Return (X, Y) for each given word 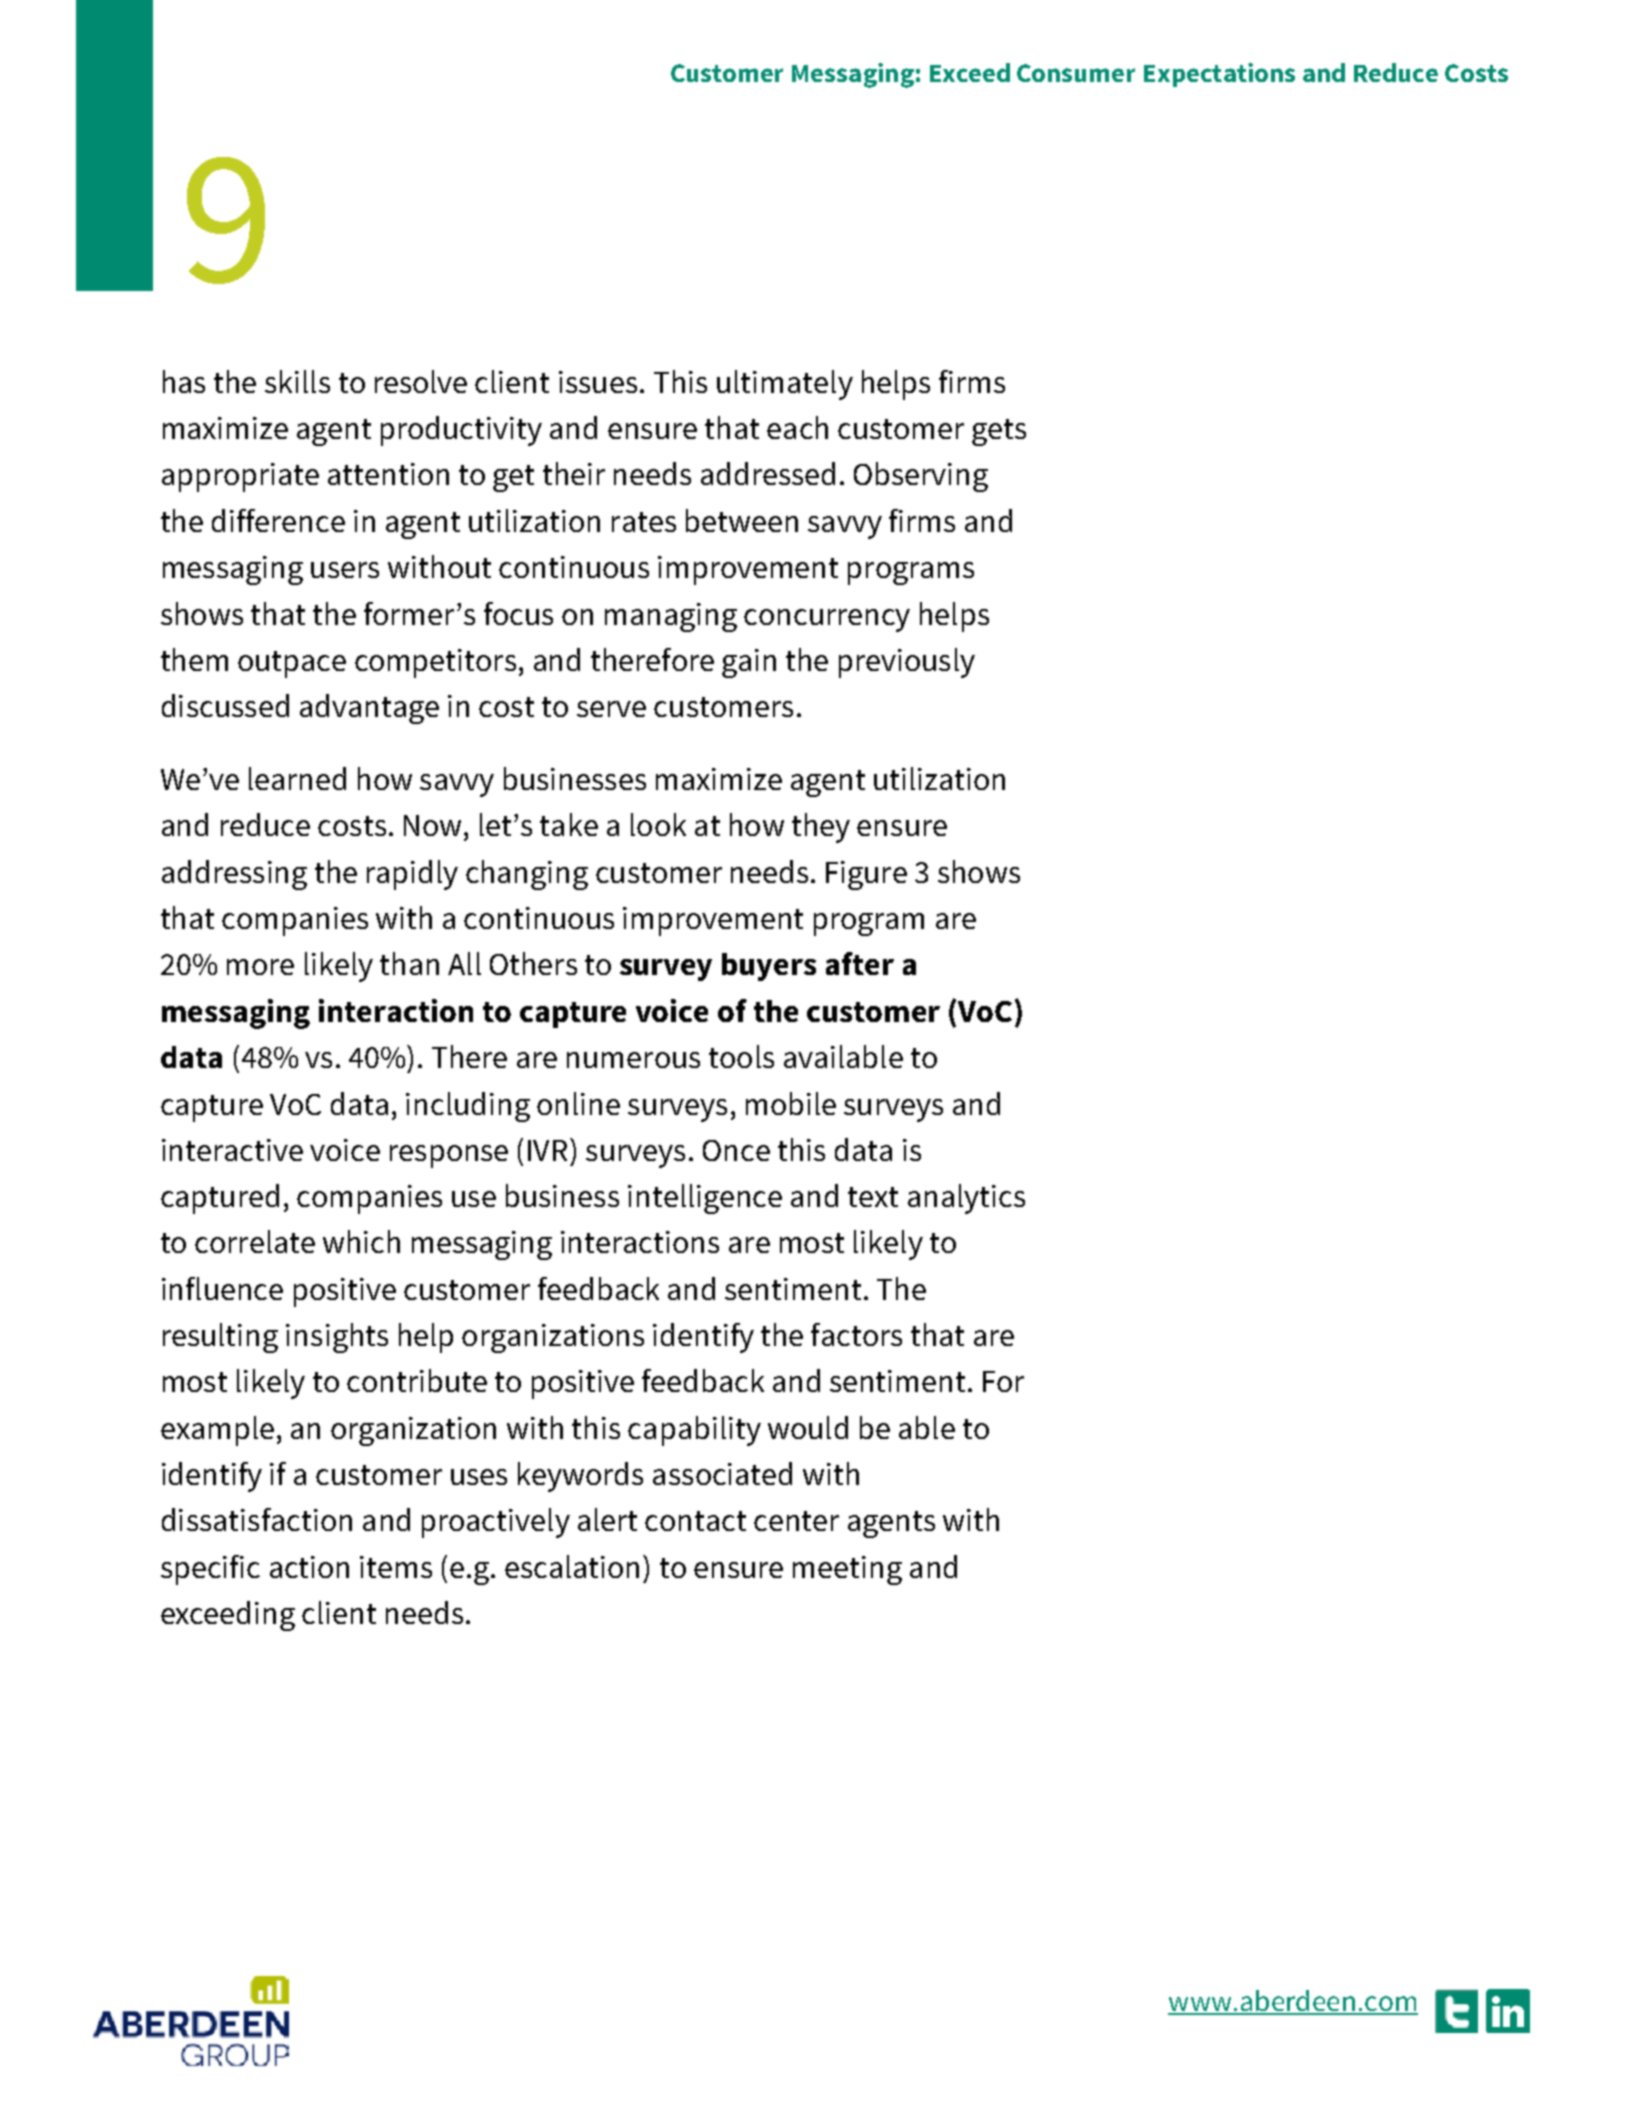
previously (907, 663)
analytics (966, 1199)
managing (671, 617)
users (345, 570)
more (260, 967)
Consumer (1076, 73)
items (396, 1567)
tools (741, 1056)
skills (297, 381)
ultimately (785, 385)
